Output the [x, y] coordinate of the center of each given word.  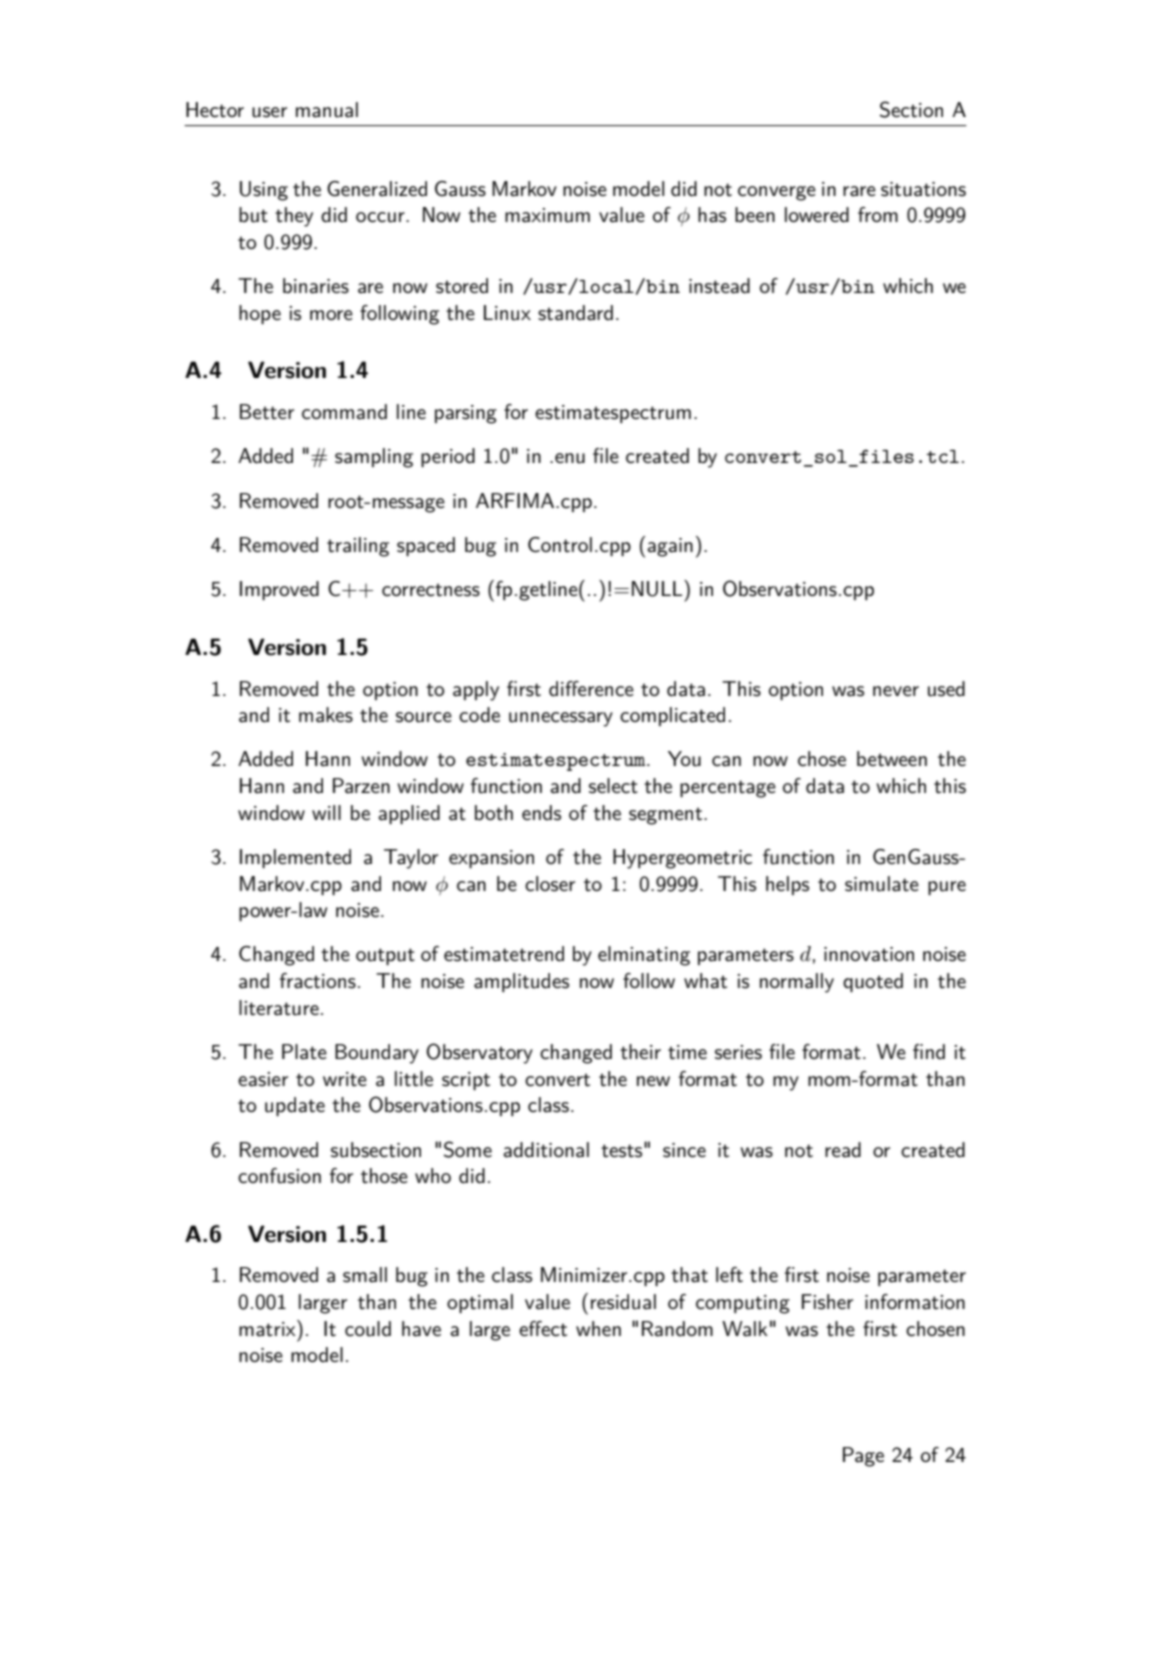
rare [859, 191]
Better [267, 412]
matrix [268, 1328]
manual [327, 110]
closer [550, 884]
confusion [279, 1176]
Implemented [295, 858]
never [896, 691]
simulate [882, 884]
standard [575, 313]
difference [591, 689]
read [843, 1150]
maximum [547, 215]
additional [546, 1150]
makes [326, 715]
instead [719, 286]
